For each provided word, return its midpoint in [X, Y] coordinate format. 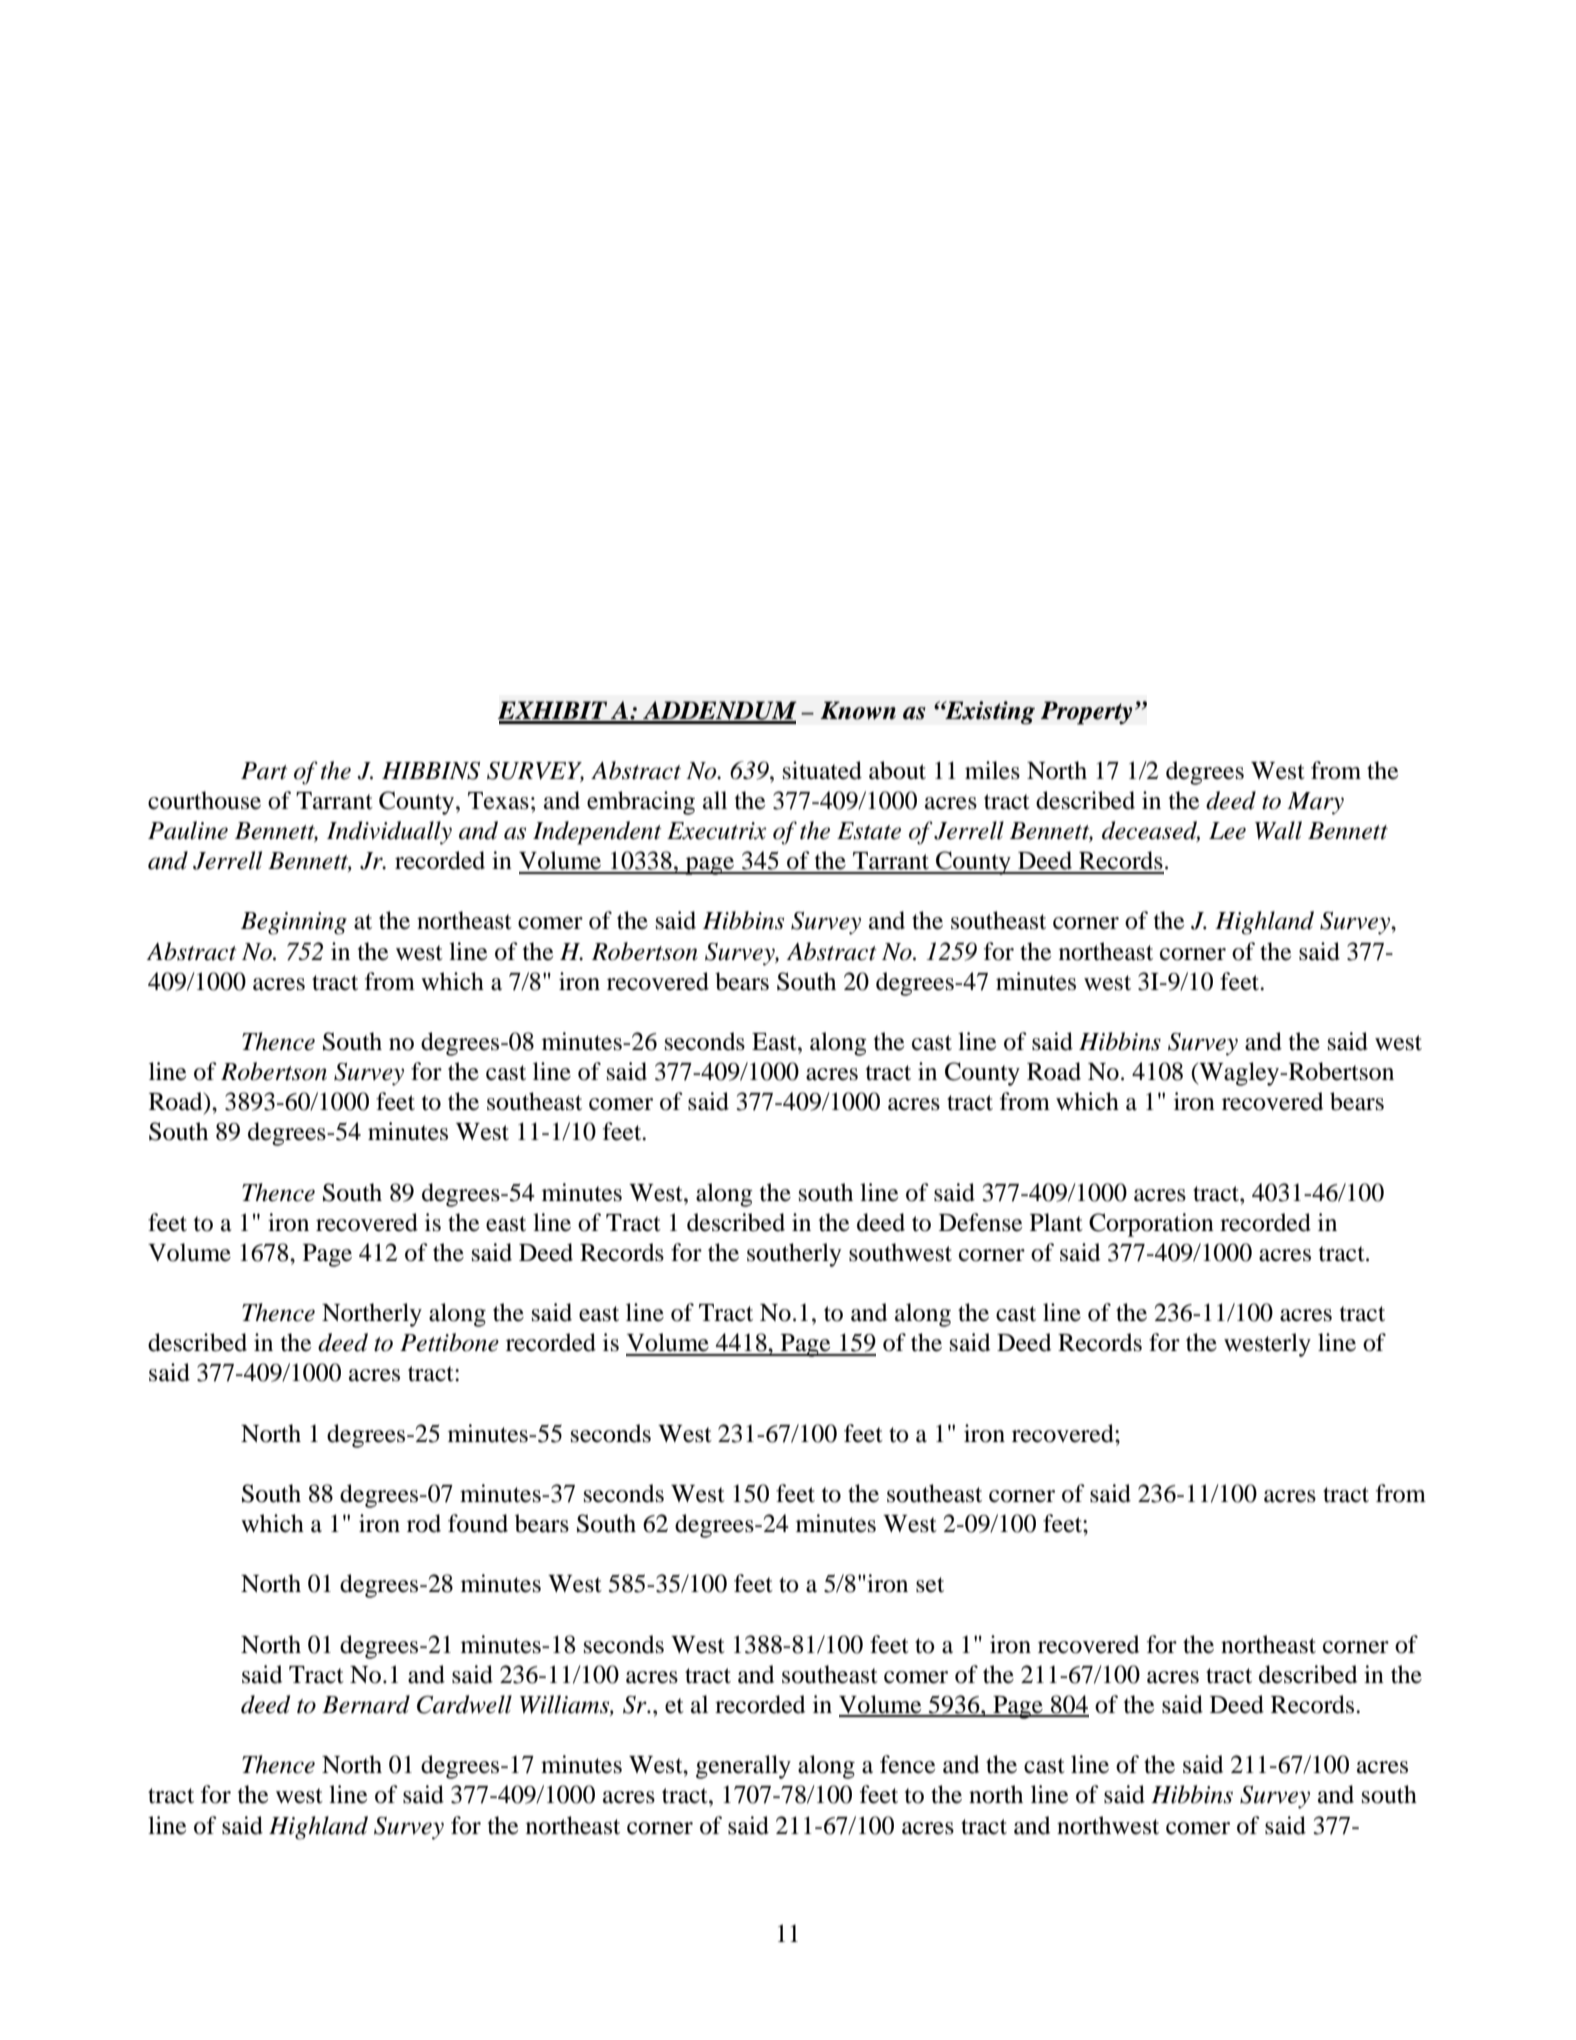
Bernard [366, 1704]
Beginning [294, 923]
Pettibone [449, 1342]
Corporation [1151, 1225]
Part [264, 771]
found [478, 1523]
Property [1087, 713]
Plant [1056, 1222]
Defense [980, 1222]
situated [822, 770]
